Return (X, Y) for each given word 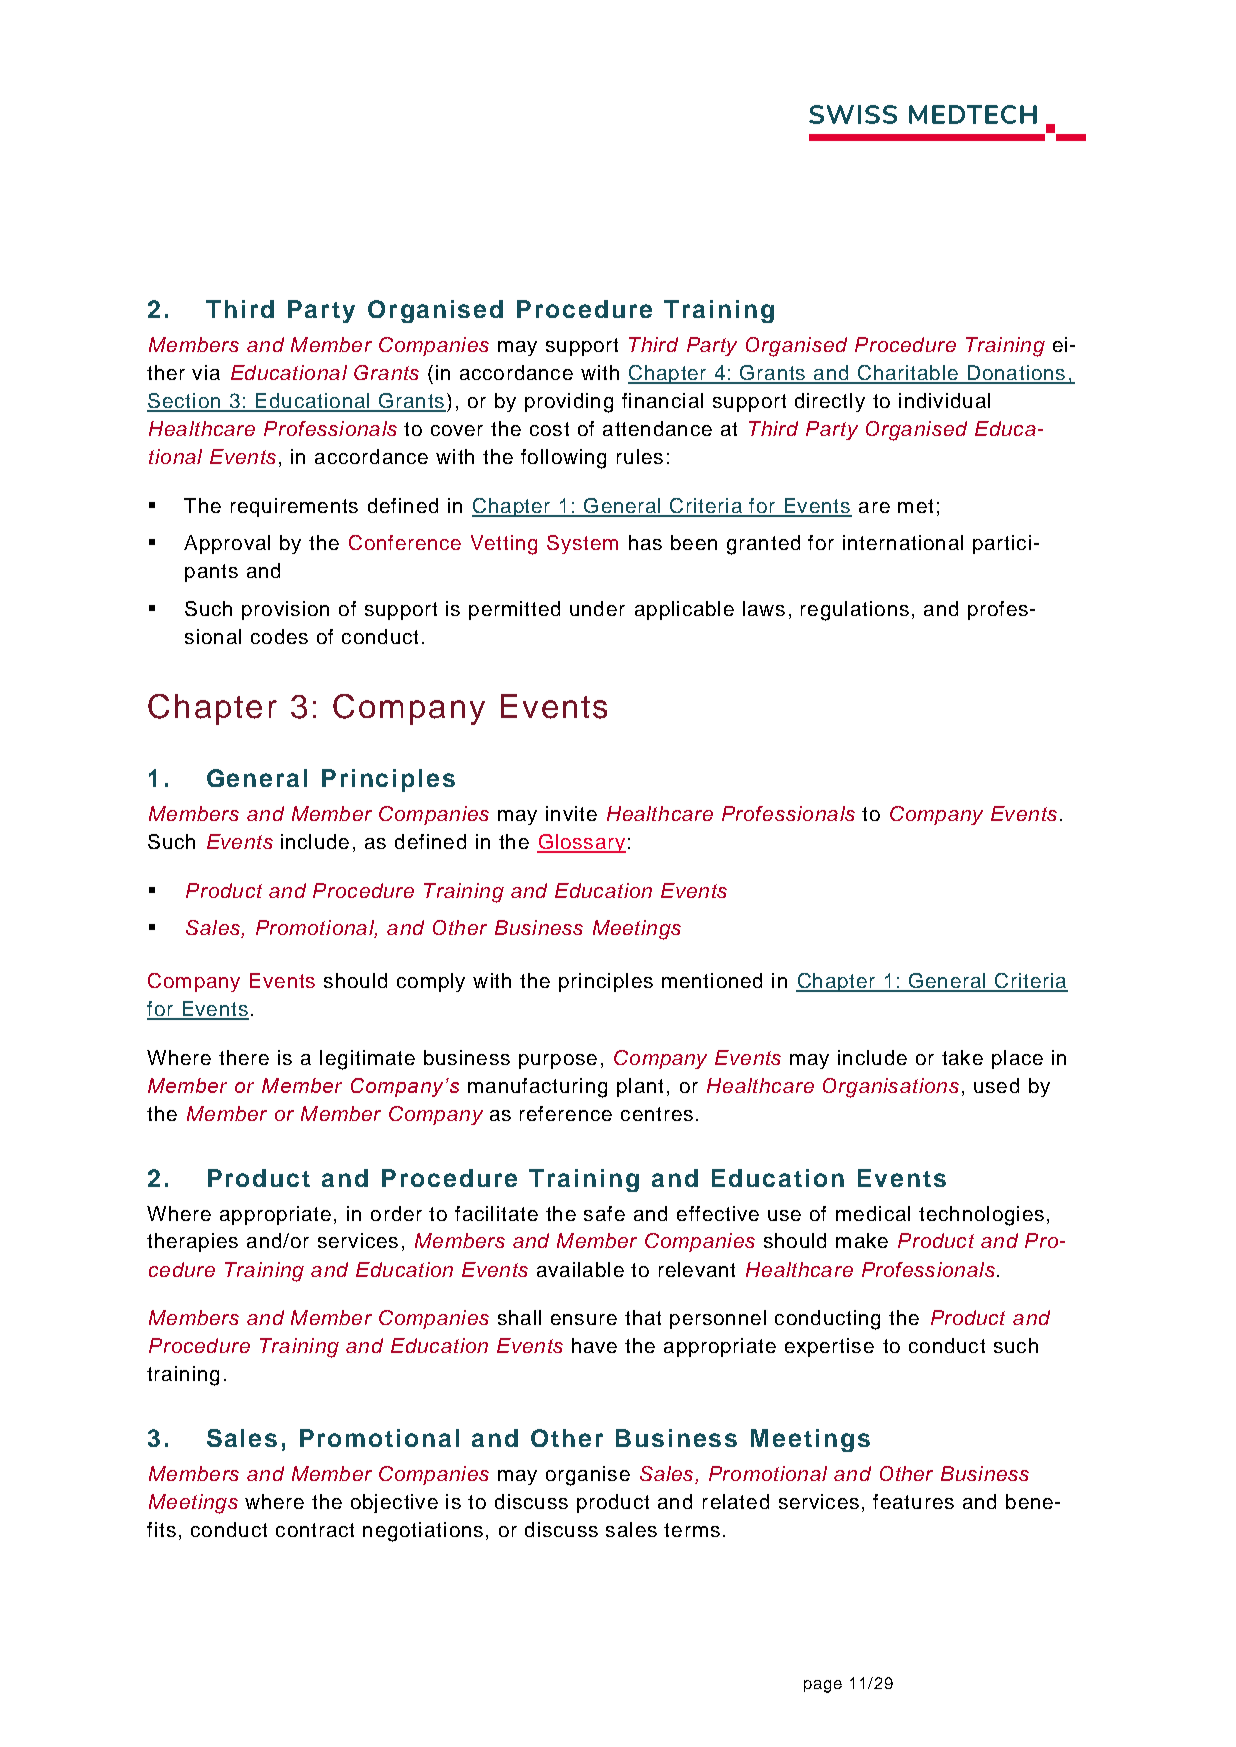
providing (569, 403)
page (823, 1686)
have (594, 1345)
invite (571, 813)
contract (315, 1530)
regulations (855, 611)
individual (944, 400)
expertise (829, 1347)
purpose (558, 1061)
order (396, 1213)
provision (285, 610)
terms (692, 1530)
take (962, 1057)
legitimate (367, 1060)
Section (184, 402)
